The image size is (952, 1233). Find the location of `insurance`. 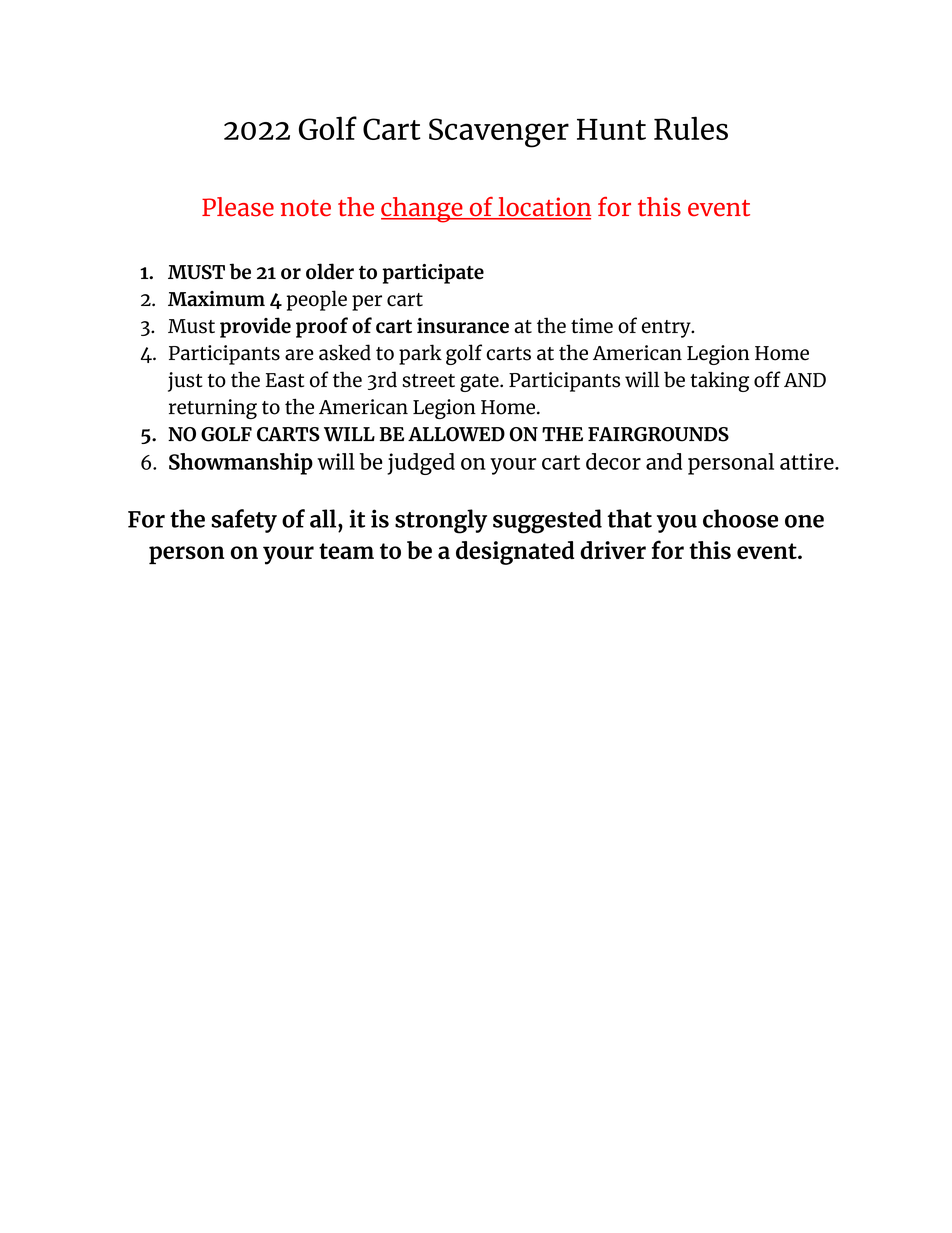

insurance is located at coordinates (463, 326).
